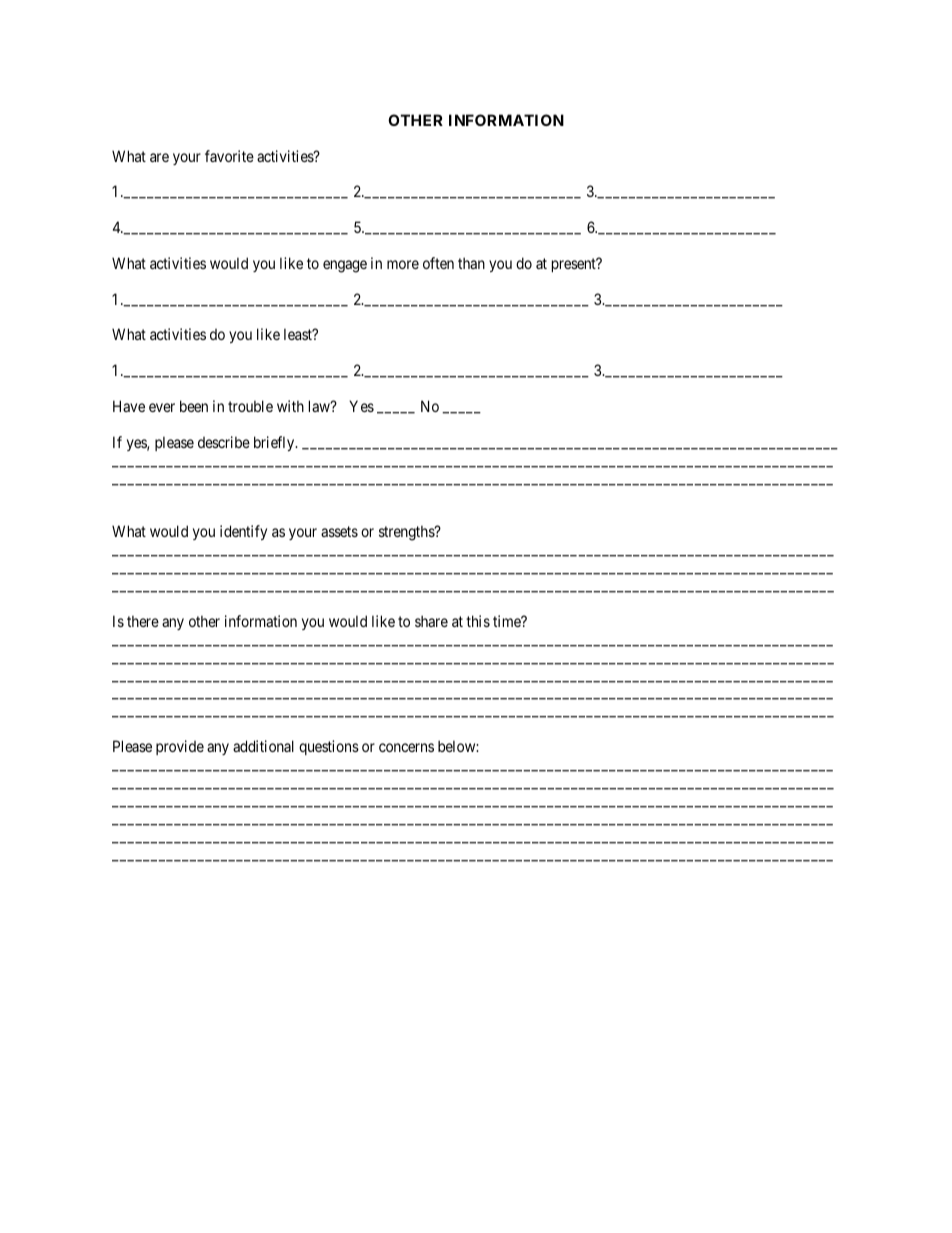  What do you see at coordinates (229, 156) in the screenshot?
I see `favorite` at bounding box center [229, 156].
